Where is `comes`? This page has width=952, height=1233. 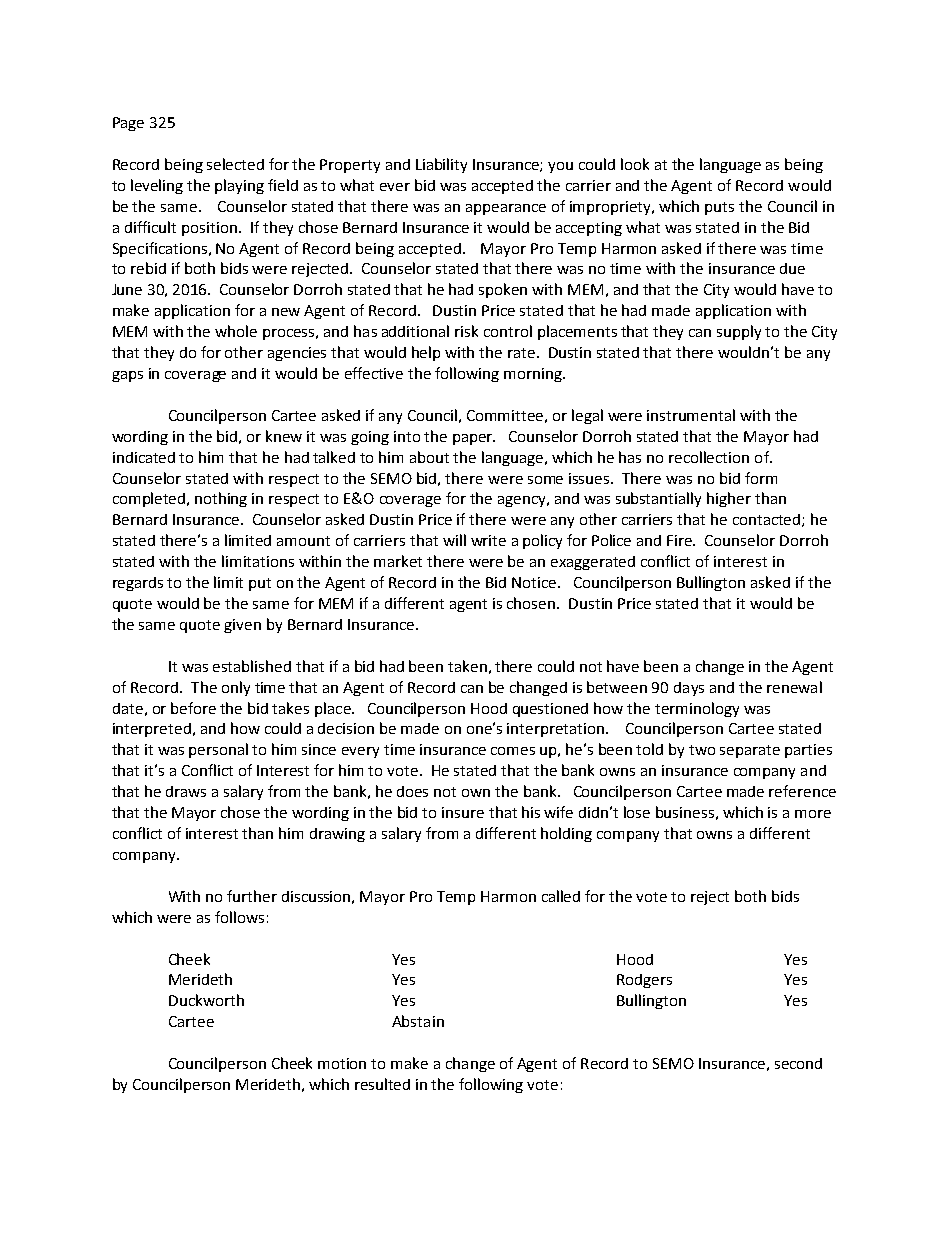 comes is located at coordinates (513, 751).
